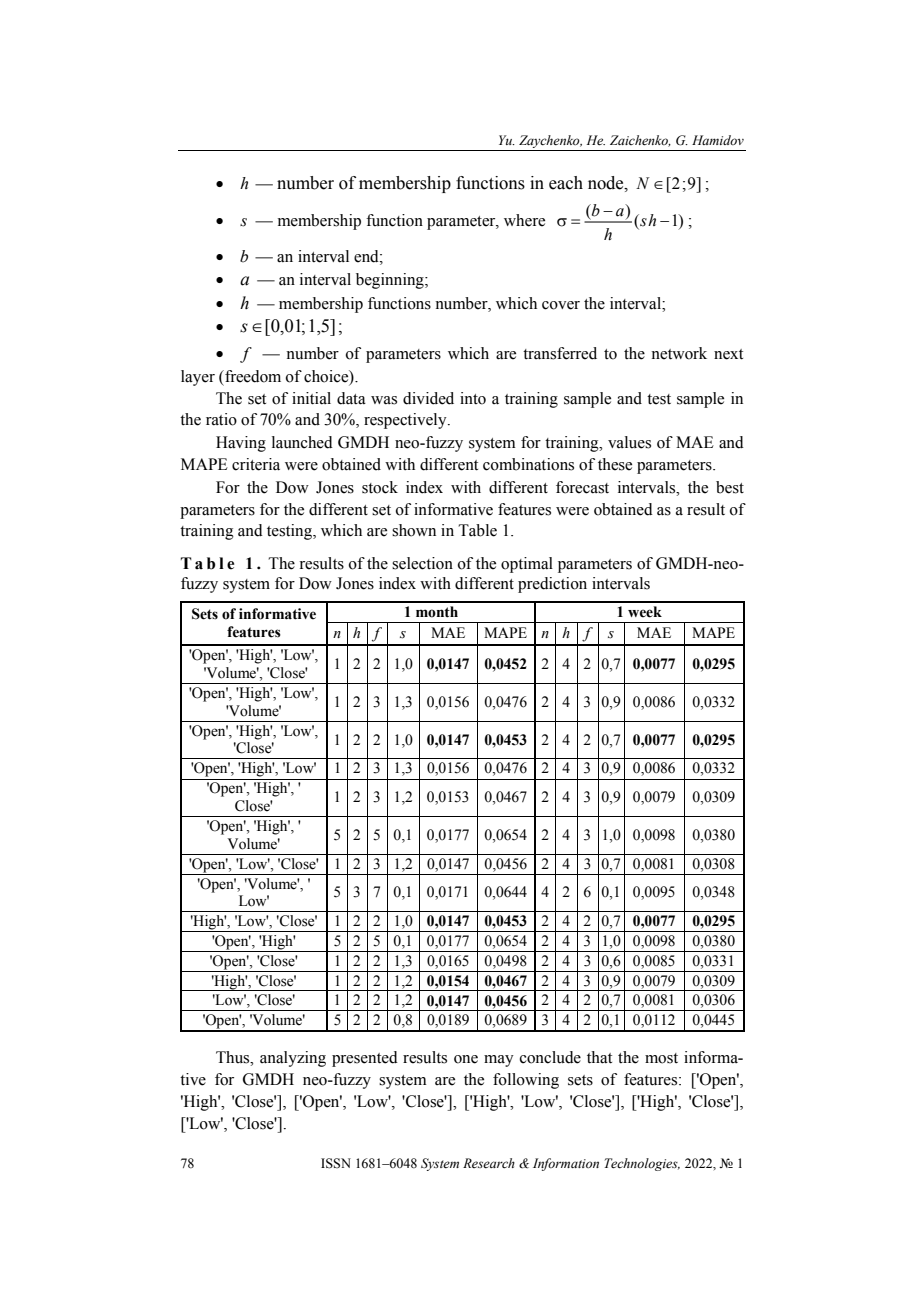 This page has height=1308, width=924. Describe the element at coordinates (524, 220) in the page. I see `where` at that location.
